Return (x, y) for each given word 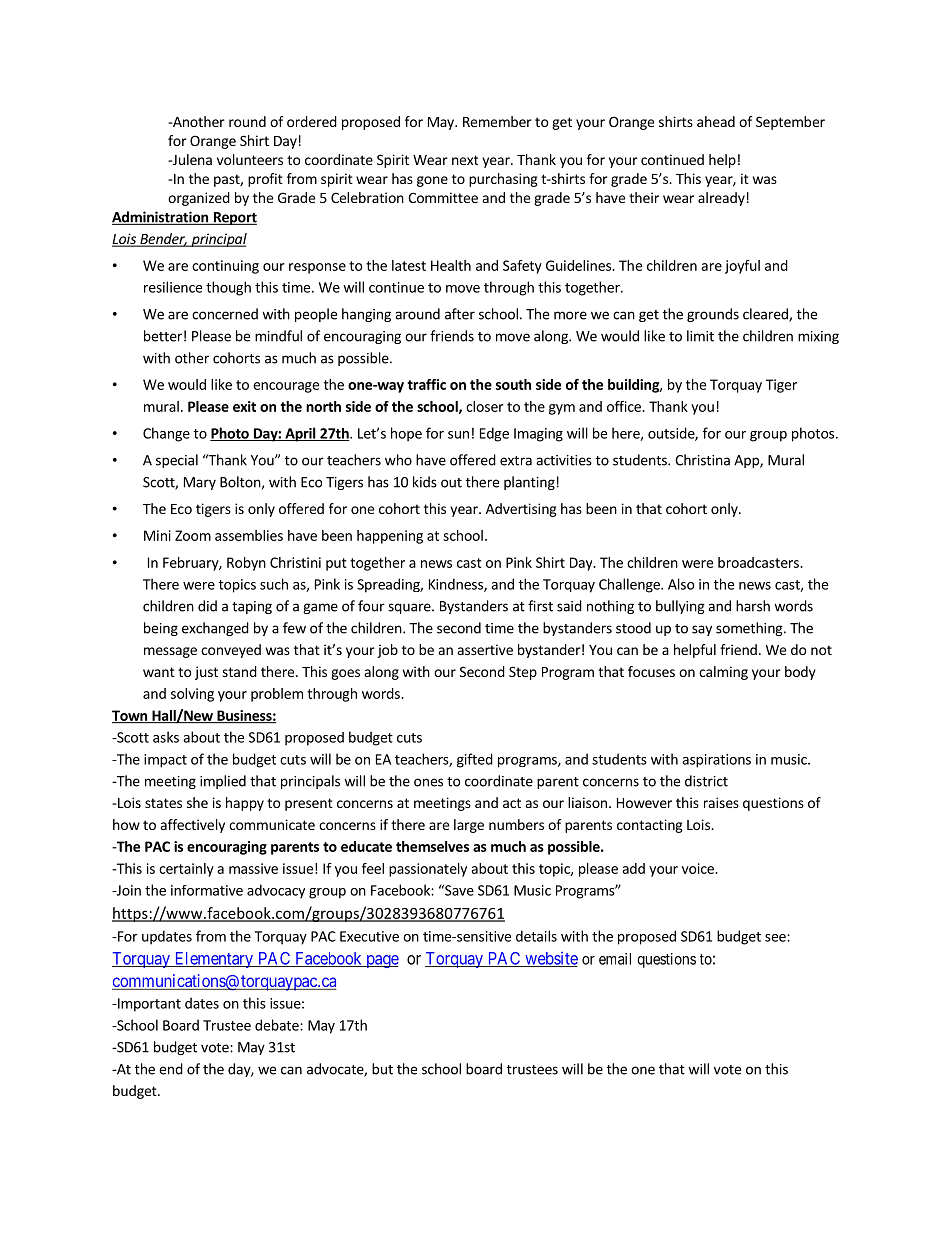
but (382, 1069)
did (207, 606)
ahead (716, 121)
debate (278, 1025)
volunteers (250, 159)
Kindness (457, 585)
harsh (753, 606)
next (465, 160)
